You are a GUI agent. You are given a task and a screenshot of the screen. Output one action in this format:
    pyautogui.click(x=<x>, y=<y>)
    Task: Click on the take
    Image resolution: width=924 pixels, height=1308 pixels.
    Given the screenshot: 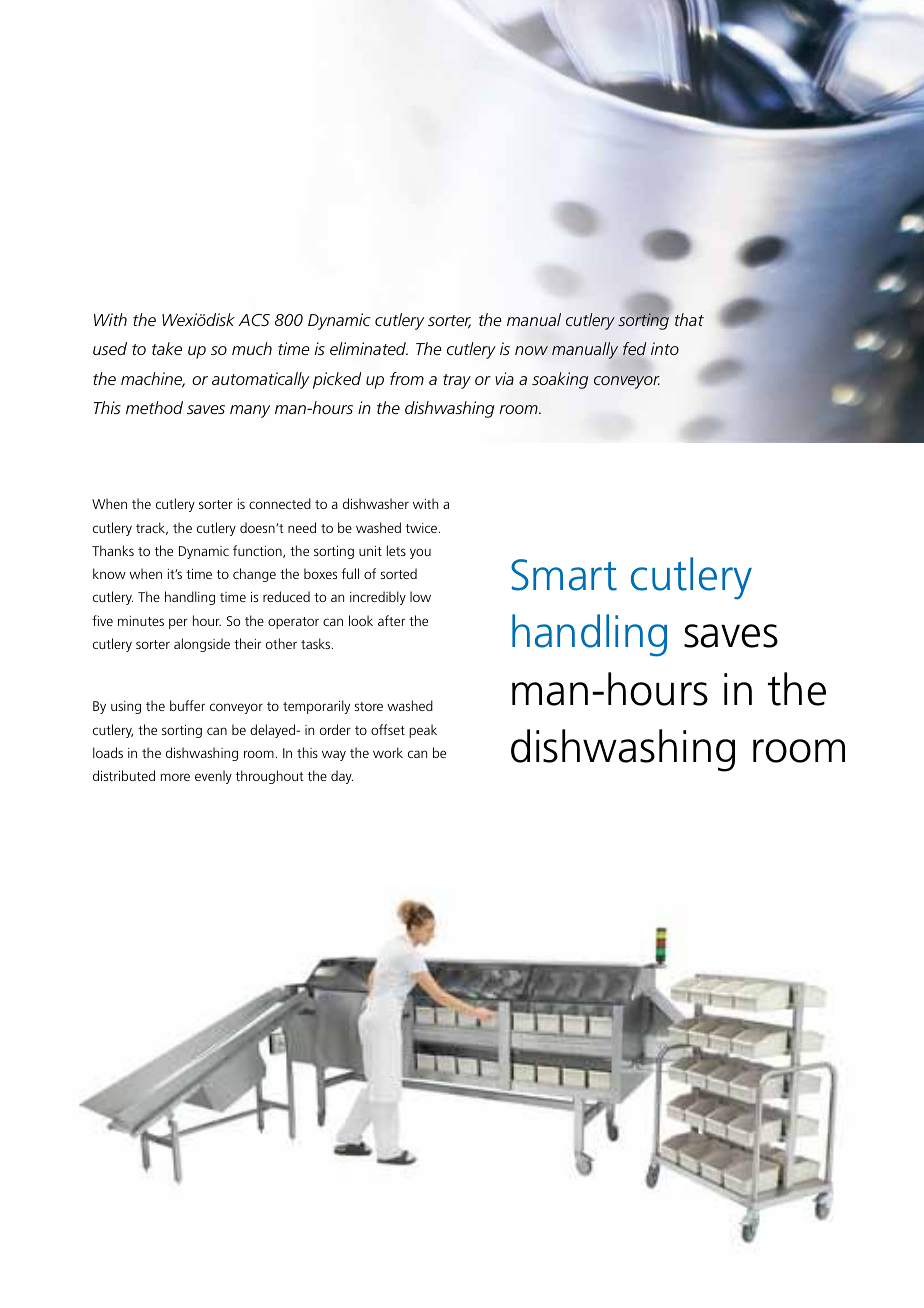 What is the action you would take?
    pyautogui.click(x=167, y=348)
